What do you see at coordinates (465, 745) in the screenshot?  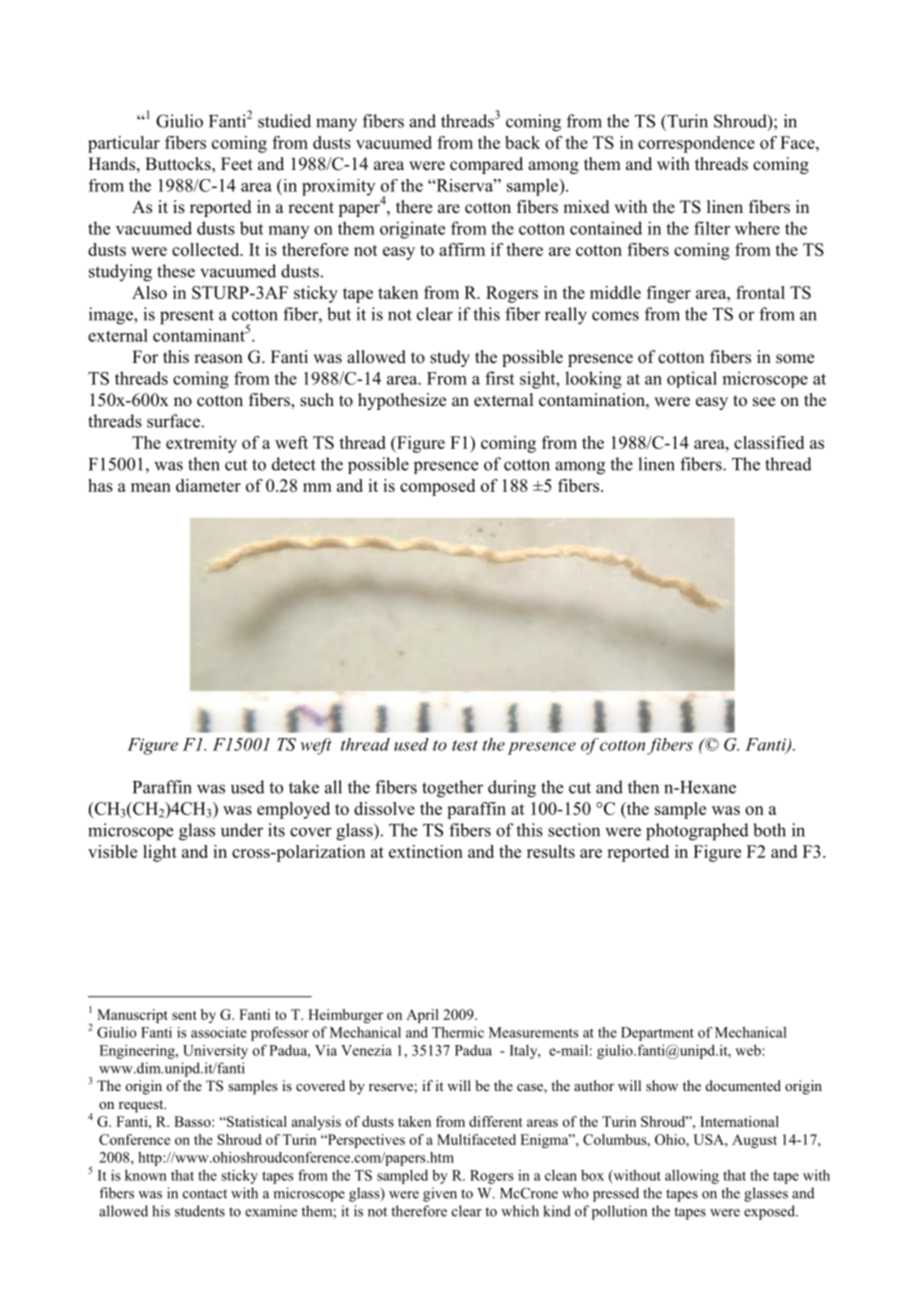 I see `test` at bounding box center [465, 745].
